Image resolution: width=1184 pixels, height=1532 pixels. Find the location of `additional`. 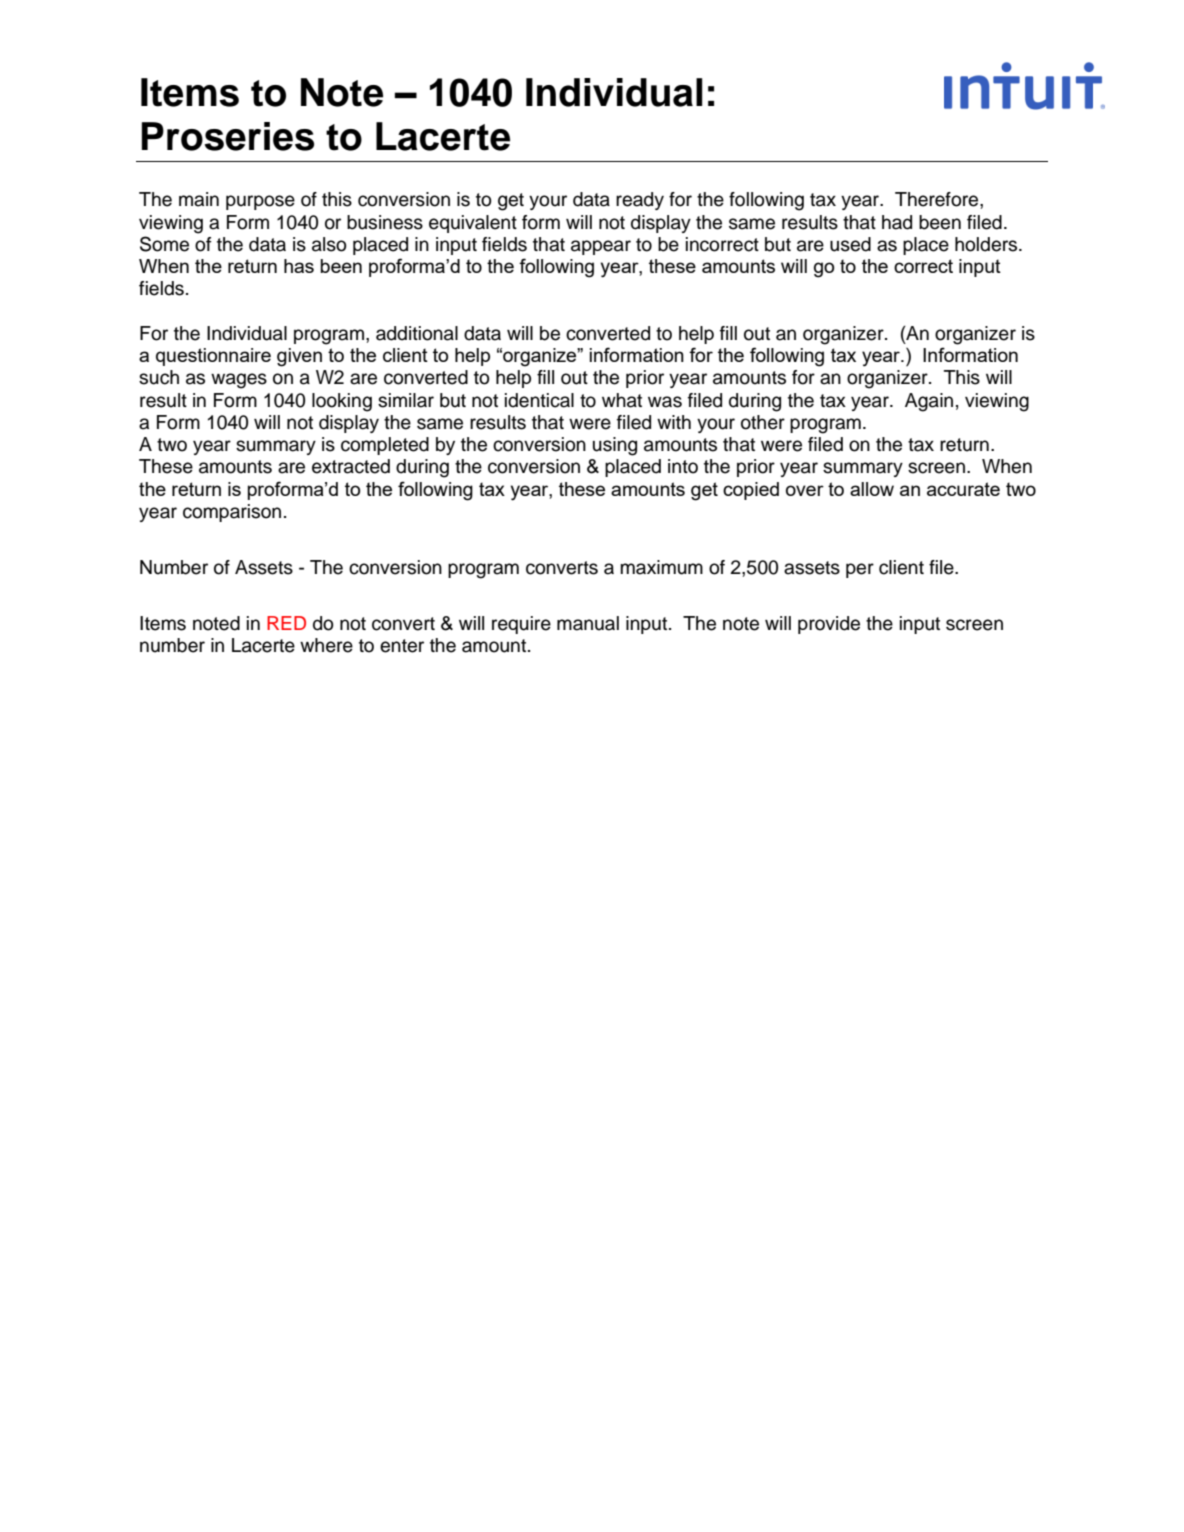

additional is located at coordinates (417, 333).
